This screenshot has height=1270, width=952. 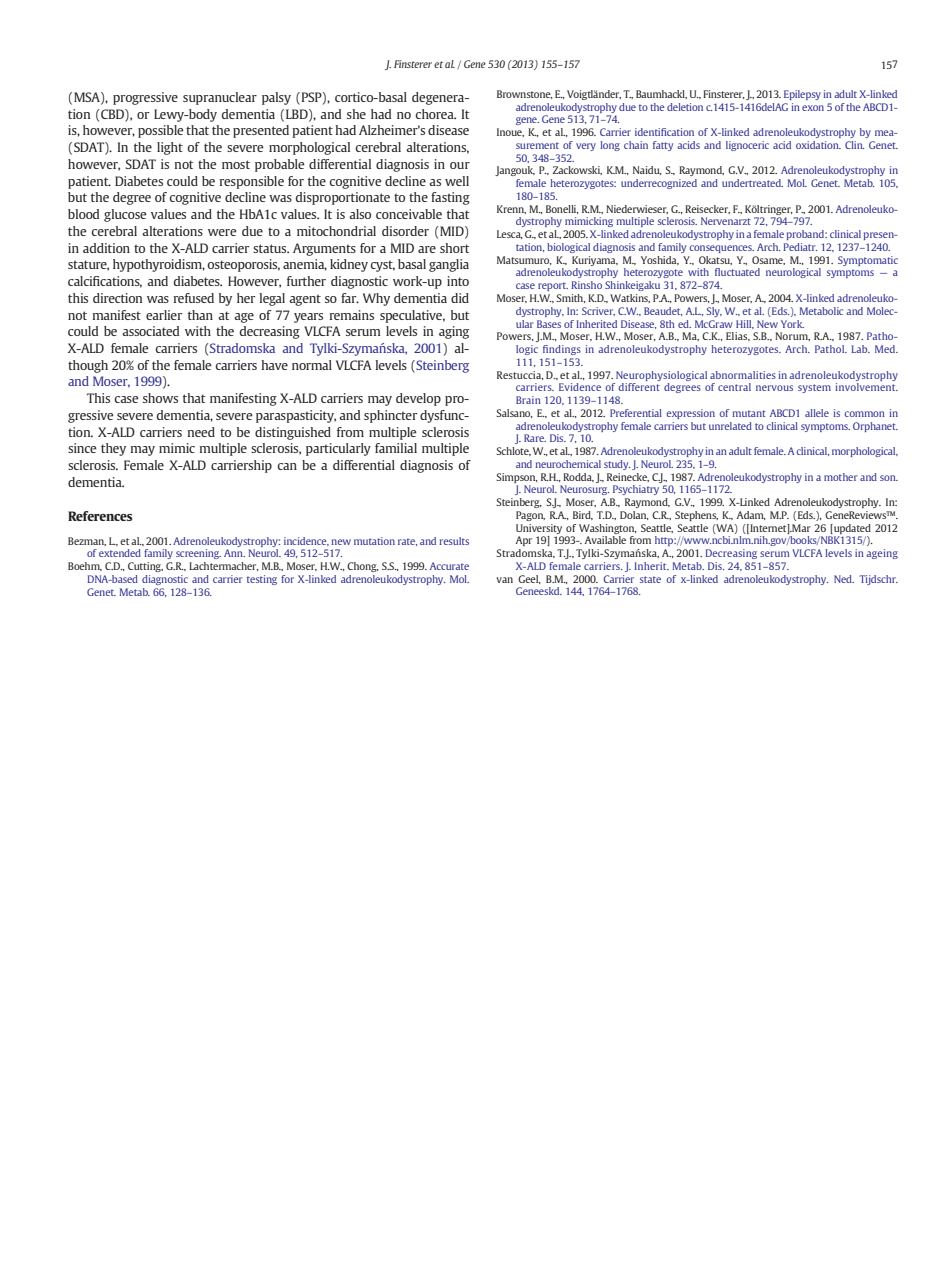 I want to click on chorea, so click(x=435, y=114).
